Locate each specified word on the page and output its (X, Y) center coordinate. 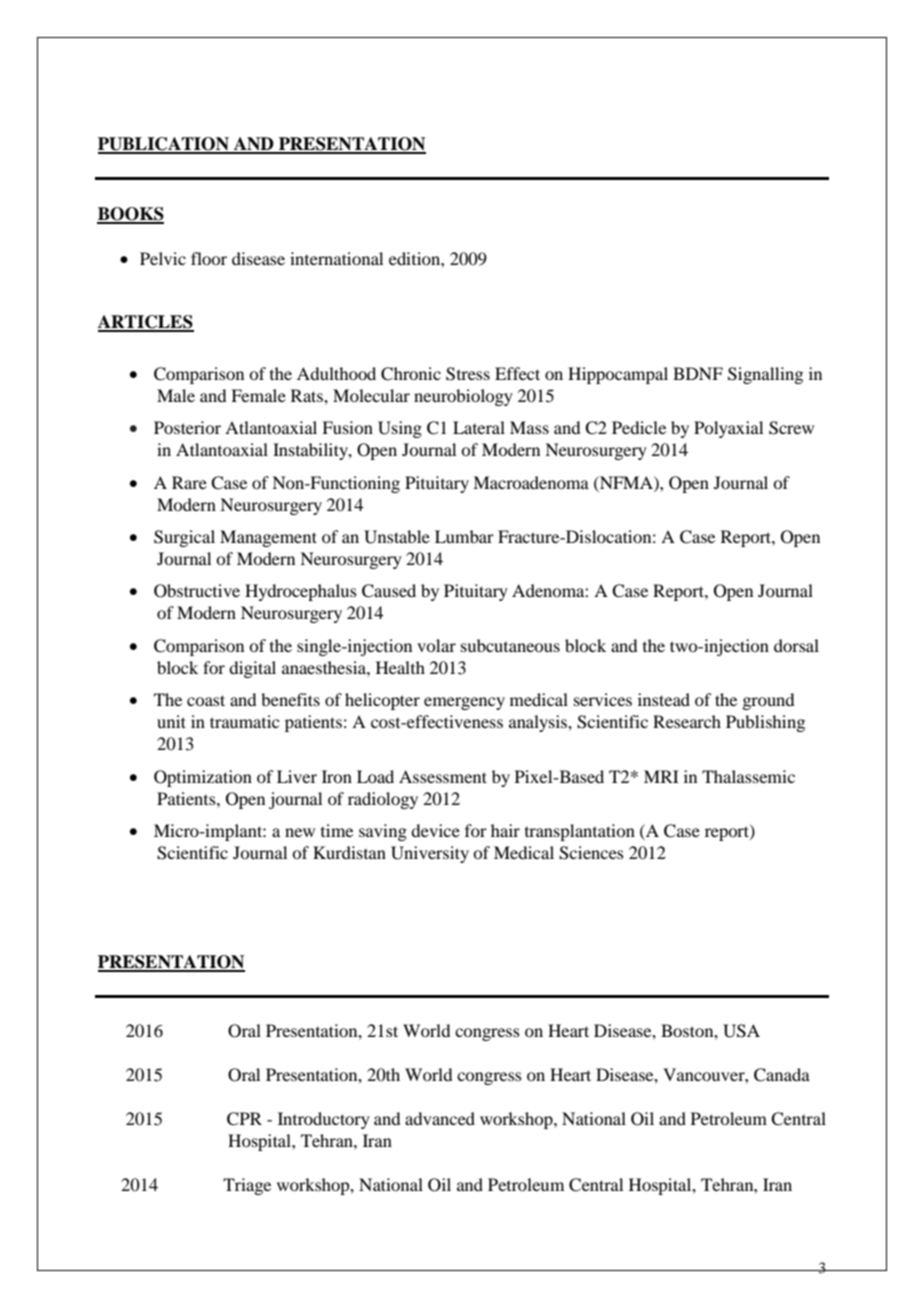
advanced (440, 1118)
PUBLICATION (164, 145)
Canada (782, 1075)
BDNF (698, 373)
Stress (468, 374)
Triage (247, 1186)
